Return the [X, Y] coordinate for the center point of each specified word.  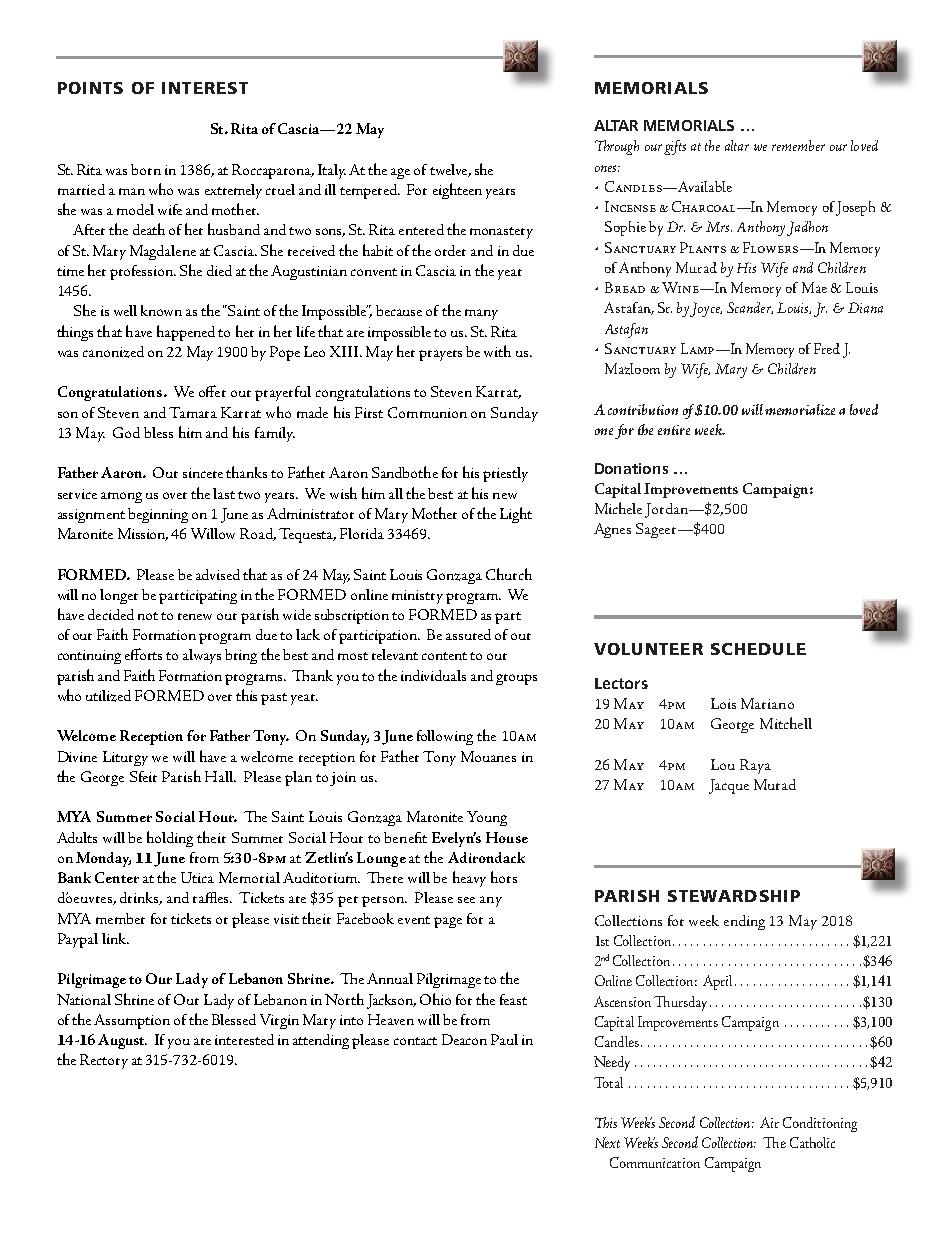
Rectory [104, 1061]
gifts [675, 147]
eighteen [457, 191]
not [148, 616]
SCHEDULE [758, 649]
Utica [197, 877]
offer [212, 391]
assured [468, 634]
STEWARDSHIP [734, 896]
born [146, 169]
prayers [440, 355]
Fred [827, 348]
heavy [469, 879]
